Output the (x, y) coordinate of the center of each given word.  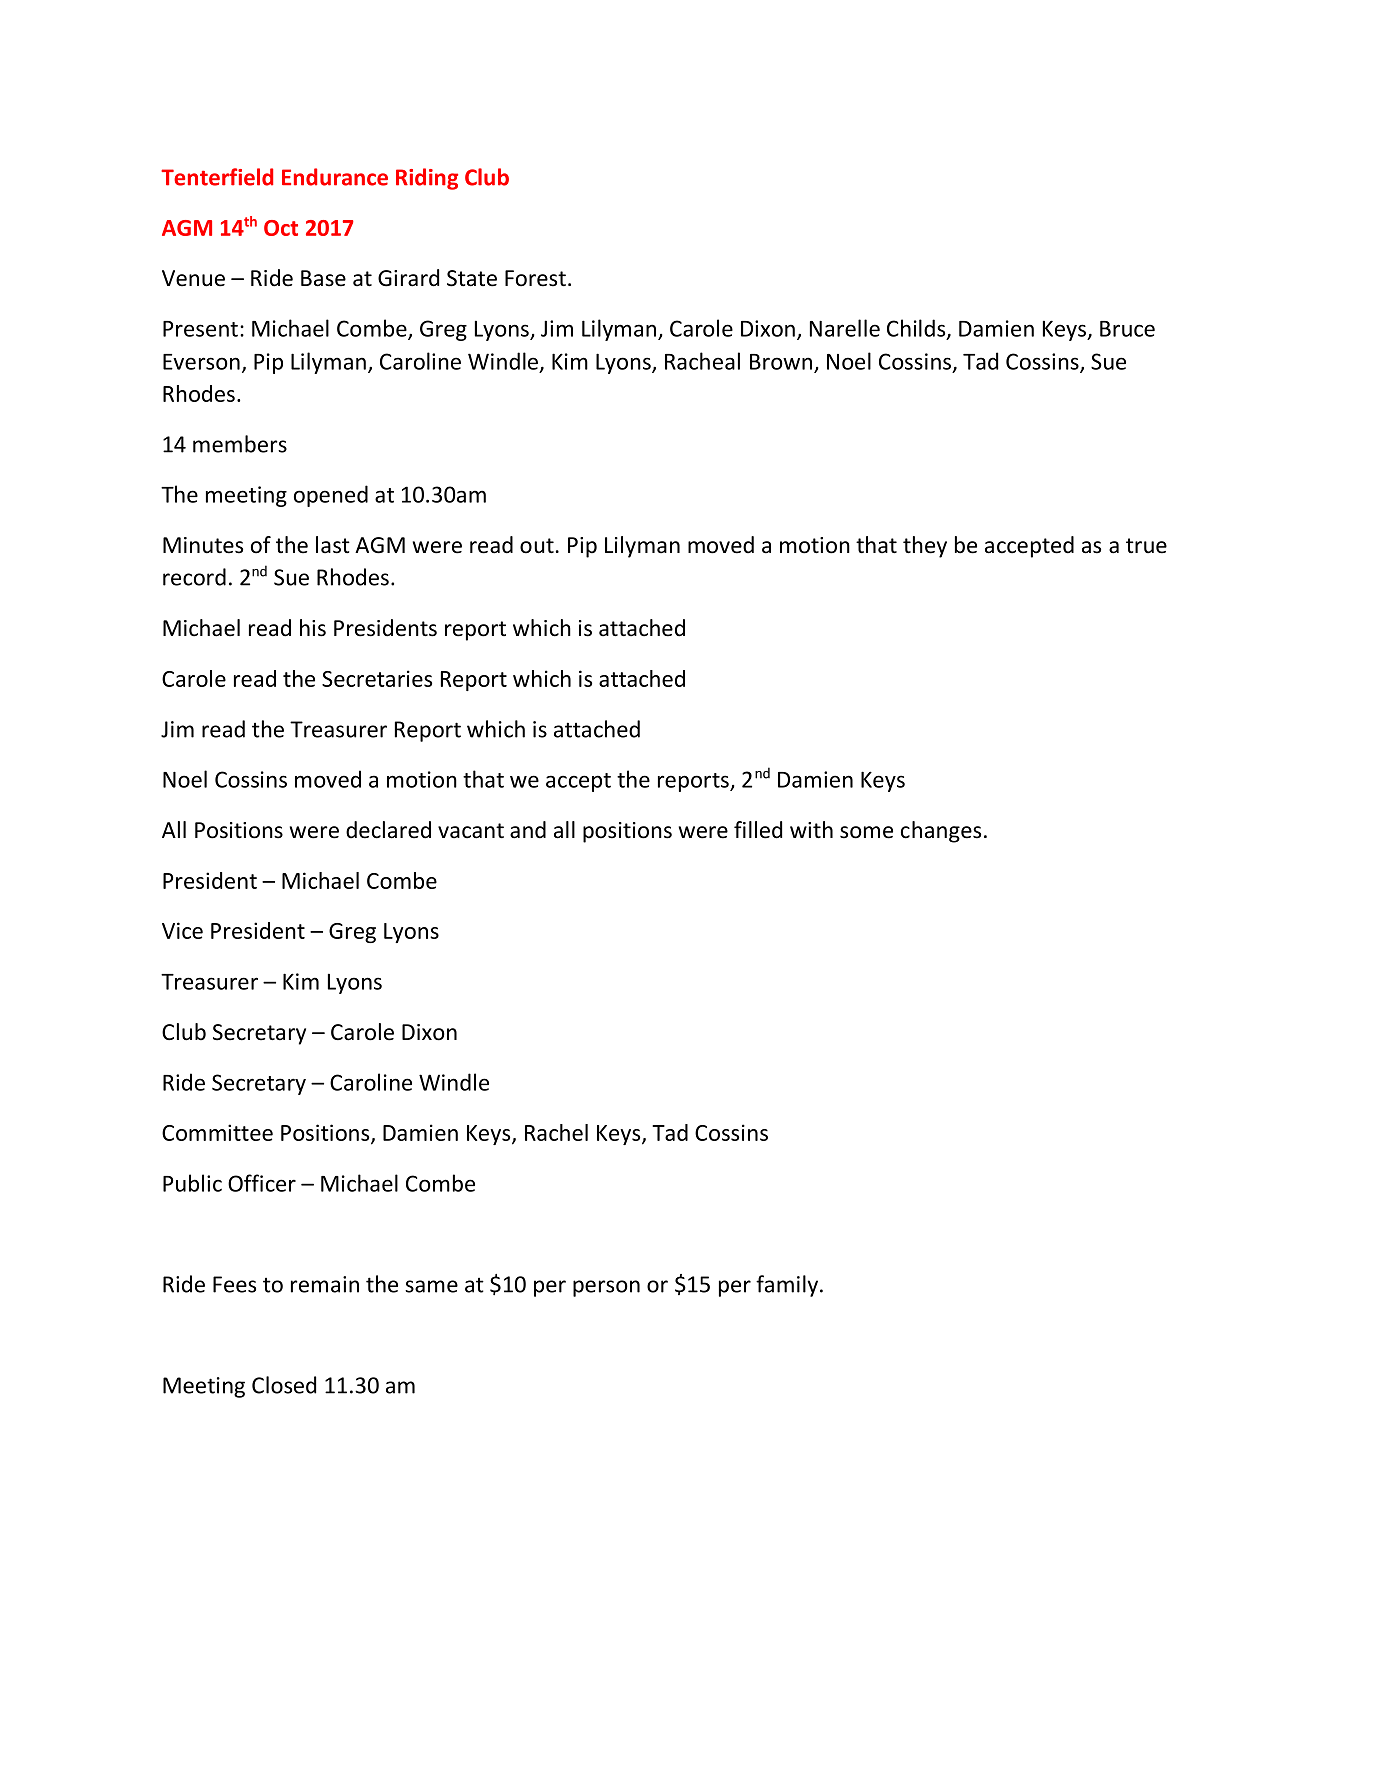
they (925, 547)
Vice (182, 930)
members (240, 444)
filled (758, 830)
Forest (535, 278)
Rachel (556, 1132)
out (537, 546)
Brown (781, 362)
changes (941, 832)
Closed (284, 1385)
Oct (281, 228)
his (313, 628)
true (1146, 546)
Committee (217, 1132)
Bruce (1127, 329)
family (788, 1286)
